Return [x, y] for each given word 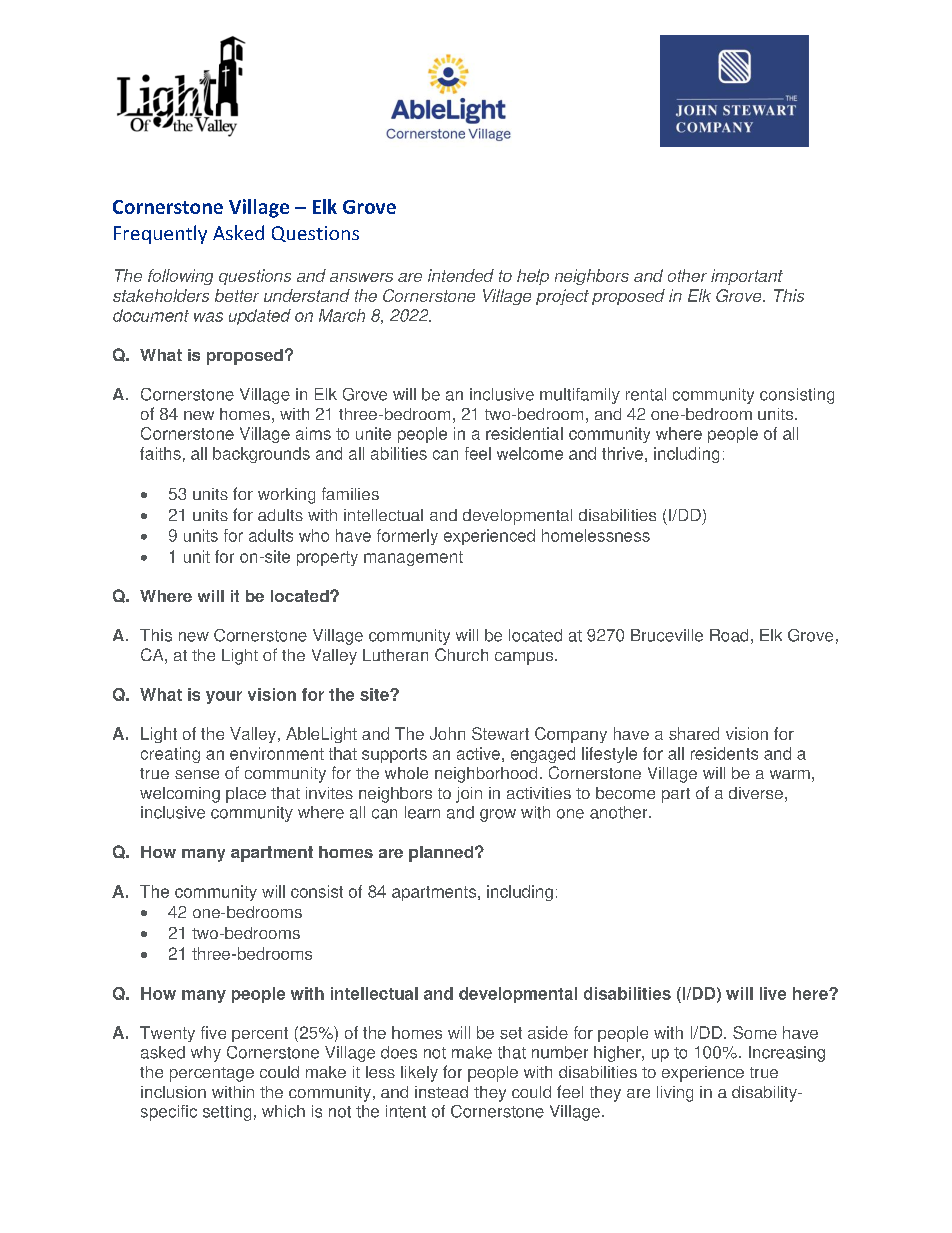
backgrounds [261, 455]
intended [461, 275]
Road [729, 635]
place [246, 795]
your [224, 697]
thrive [622, 453]
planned [441, 854]
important [747, 277]
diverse [756, 793]
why [206, 1054]
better [237, 295]
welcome [530, 453]
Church [461, 654]
